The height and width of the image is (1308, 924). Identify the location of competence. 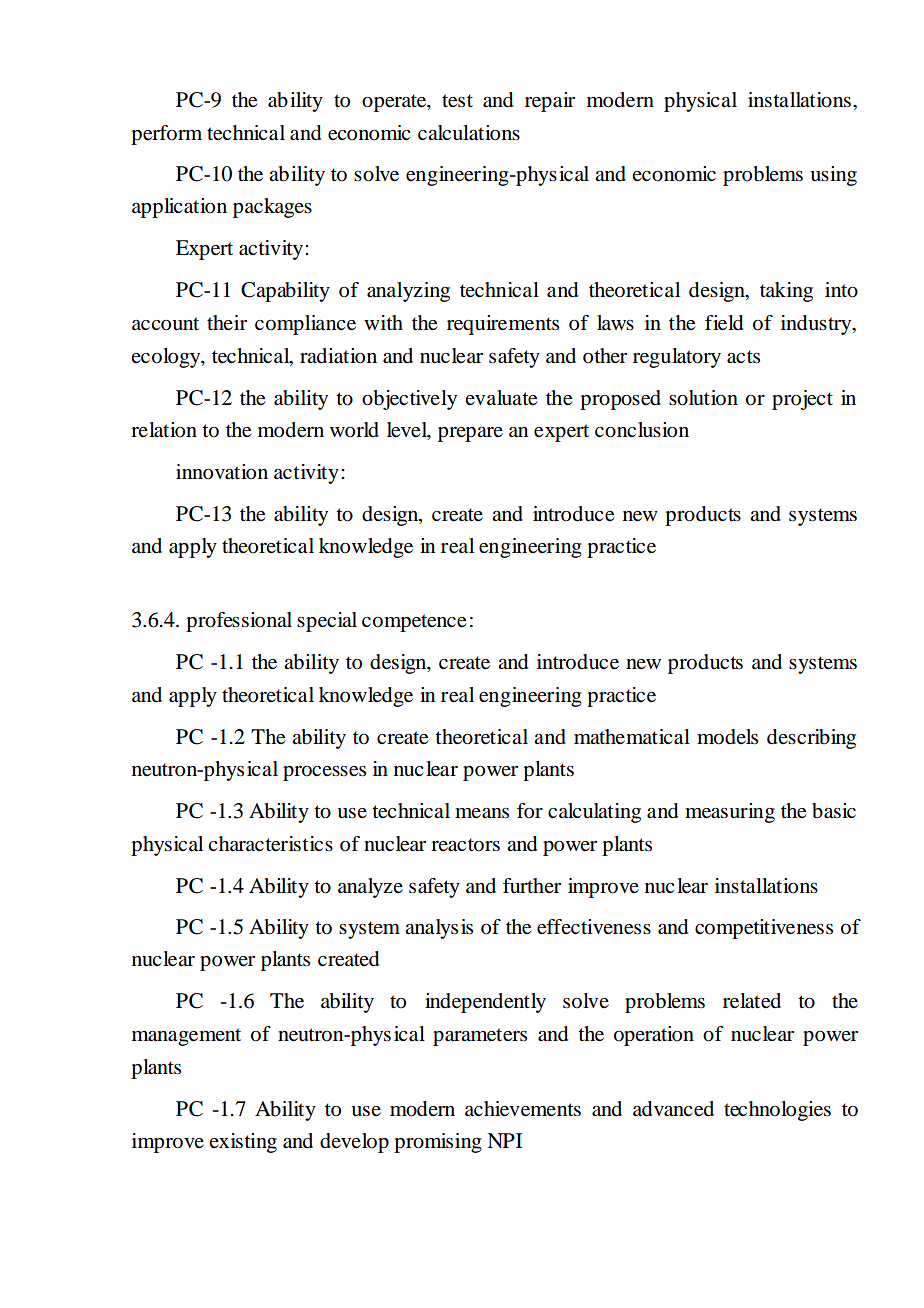
(414, 623).
